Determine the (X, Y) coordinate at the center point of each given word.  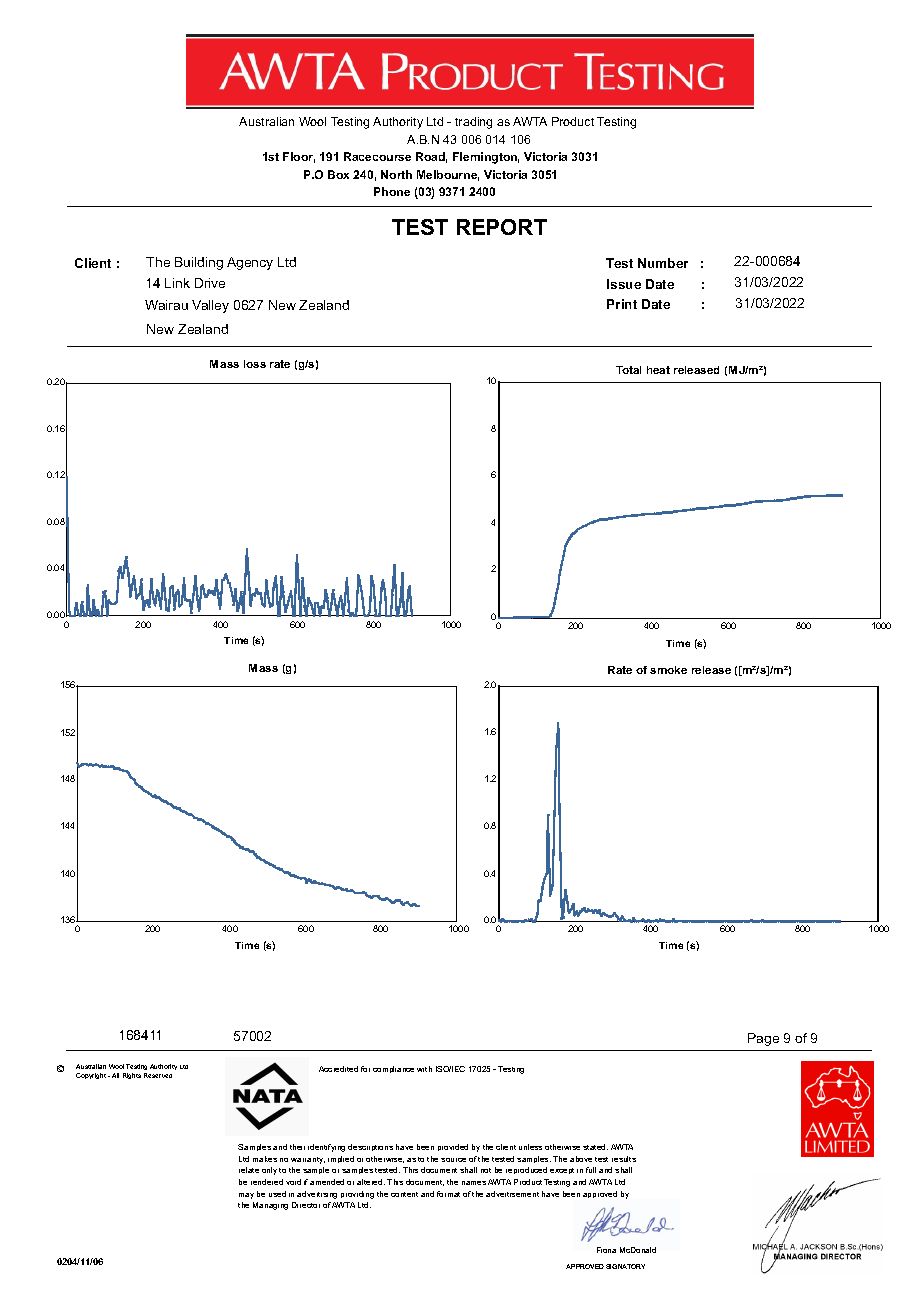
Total (628, 370)
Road (431, 157)
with (424, 1069)
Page (763, 1039)
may (246, 1196)
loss (255, 364)
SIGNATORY (625, 1266)
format (448, 1194)
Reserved (158, 1075)
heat (658, 370)
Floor (299, 157)
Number (663, 263)
